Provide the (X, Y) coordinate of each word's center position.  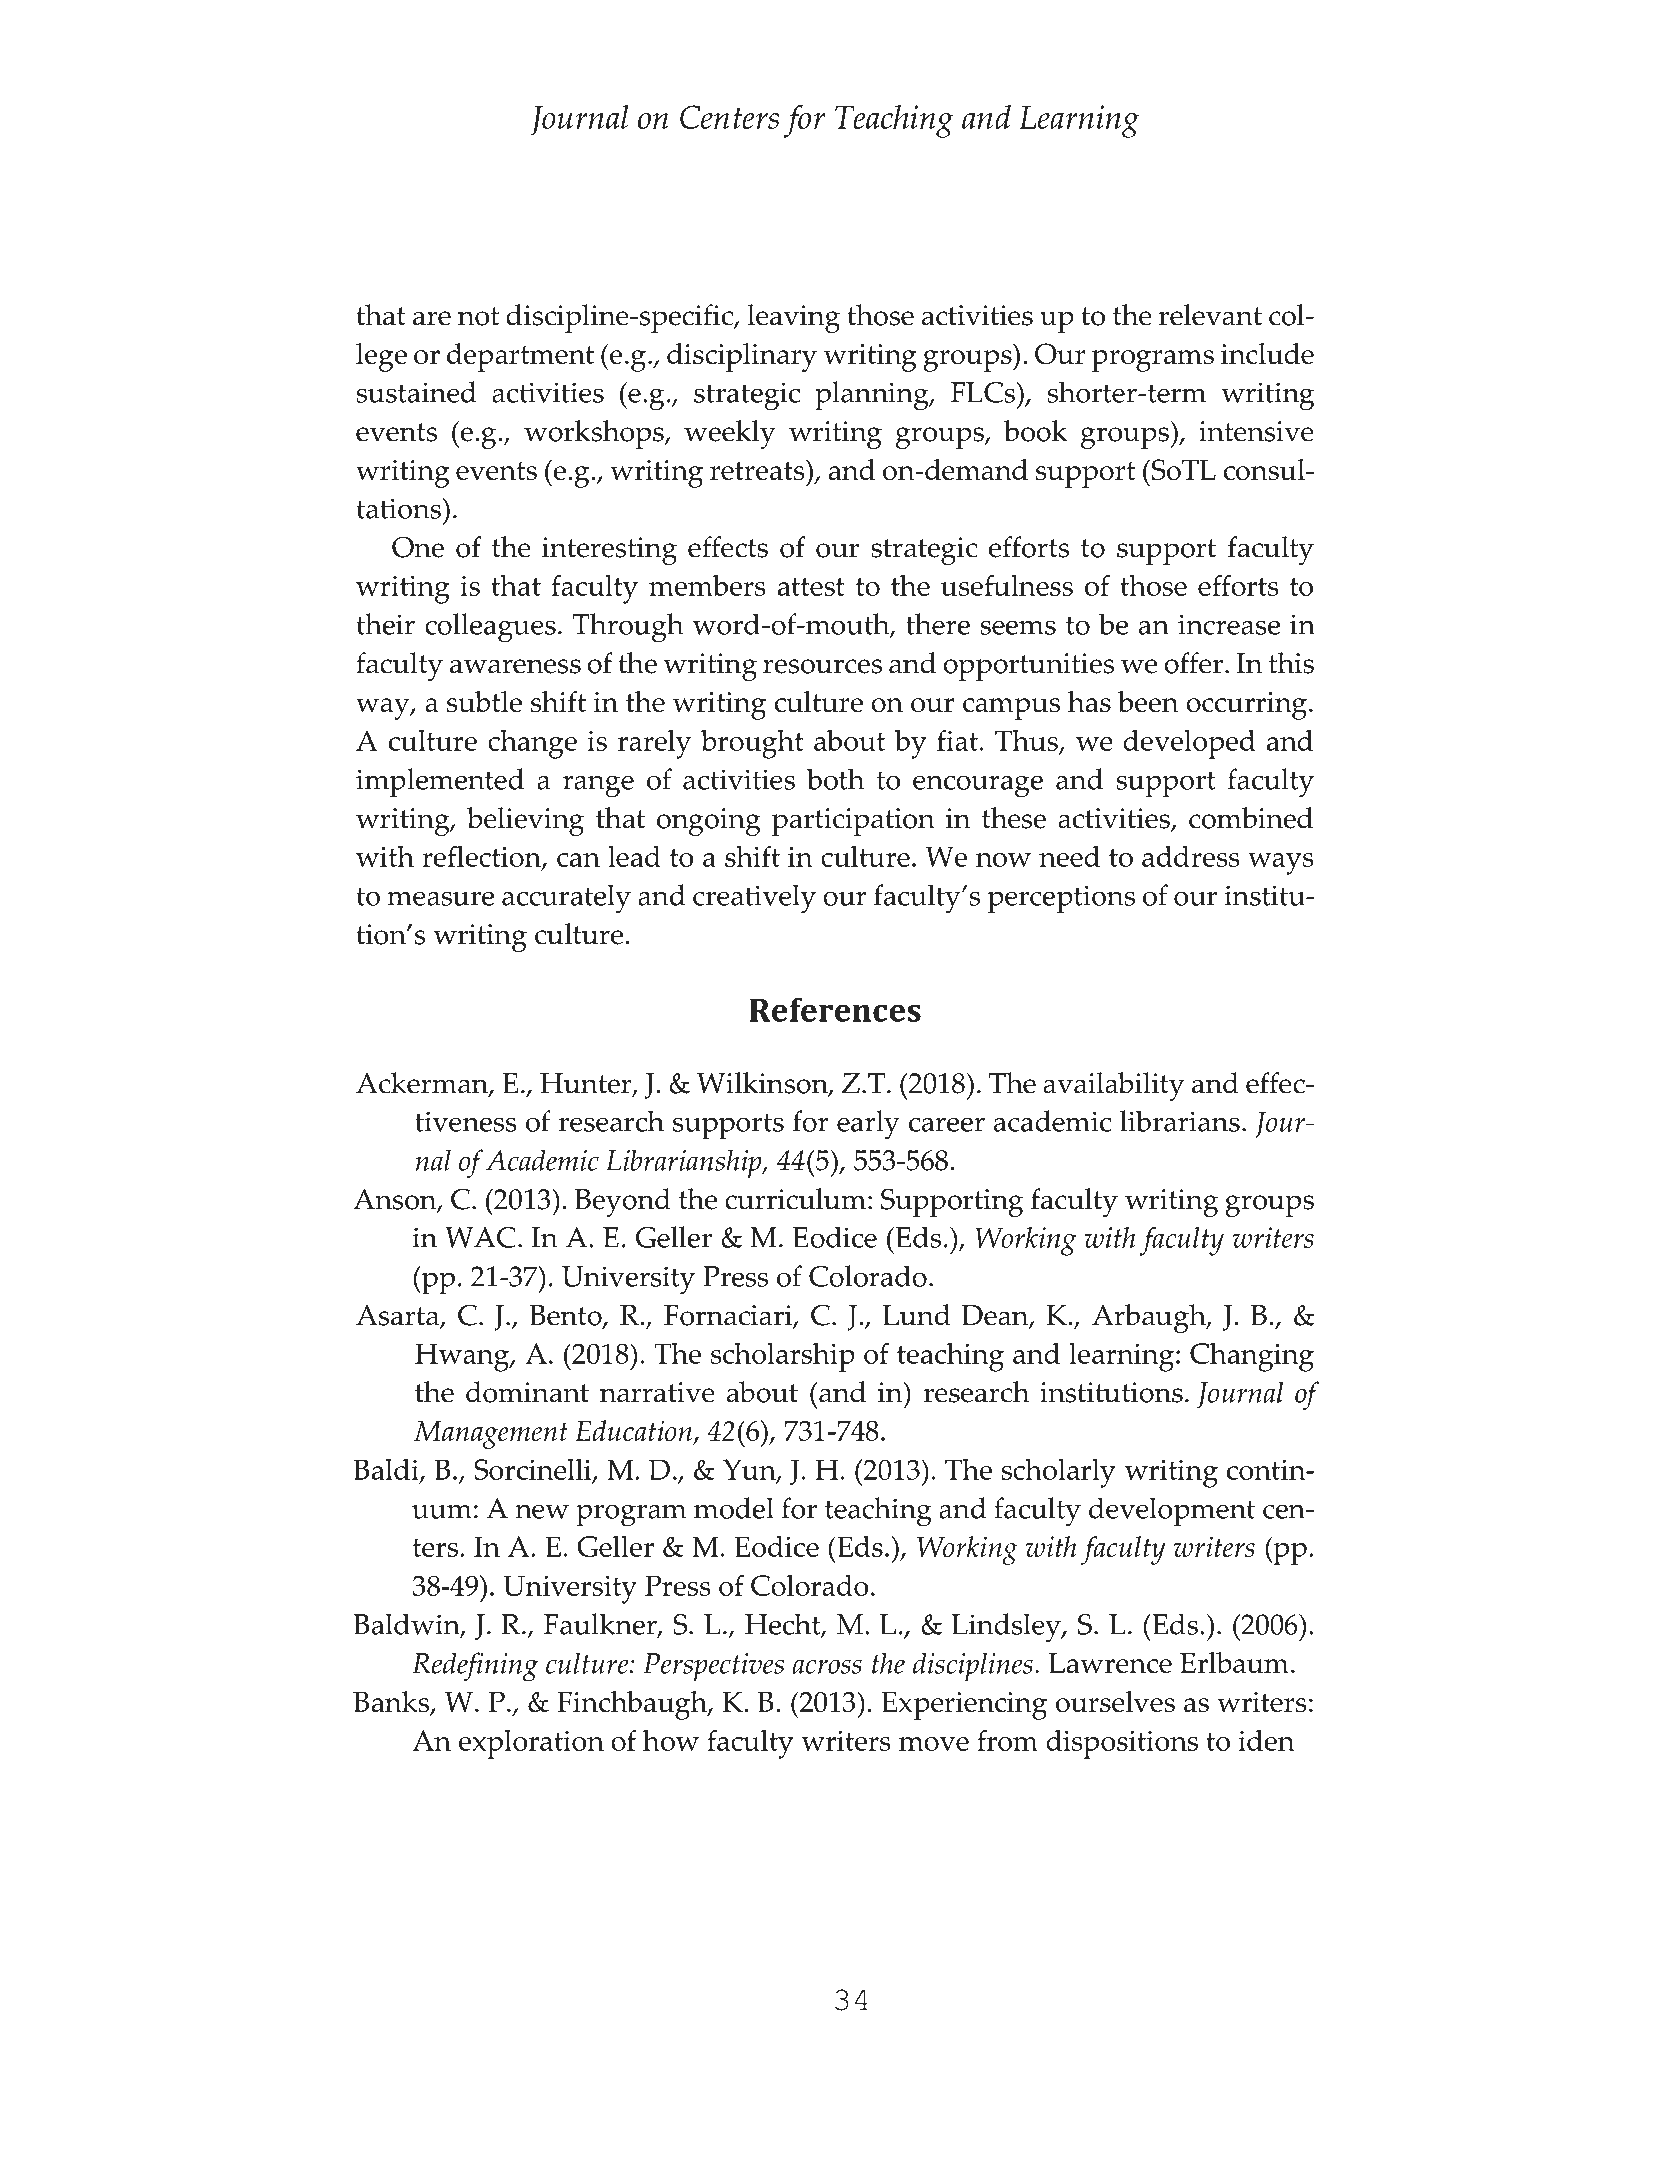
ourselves (1115, 1702)
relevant (1210, 315)
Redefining (475, 1667)
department (520, 357)
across (827, 1666)
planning (873, 396)
